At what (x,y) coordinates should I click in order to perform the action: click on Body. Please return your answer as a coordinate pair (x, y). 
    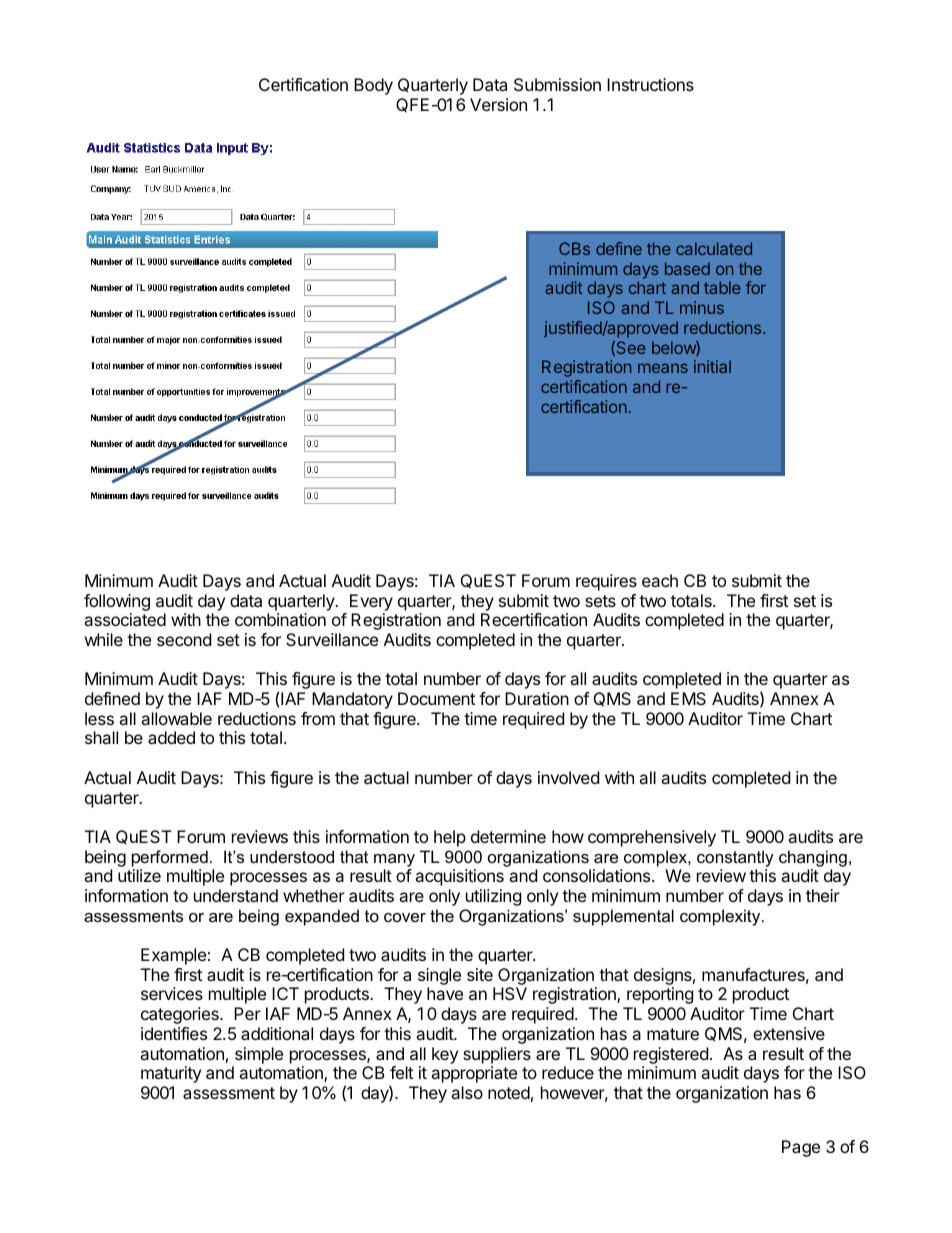
    Looking at the image, I should click on (373, 86).
